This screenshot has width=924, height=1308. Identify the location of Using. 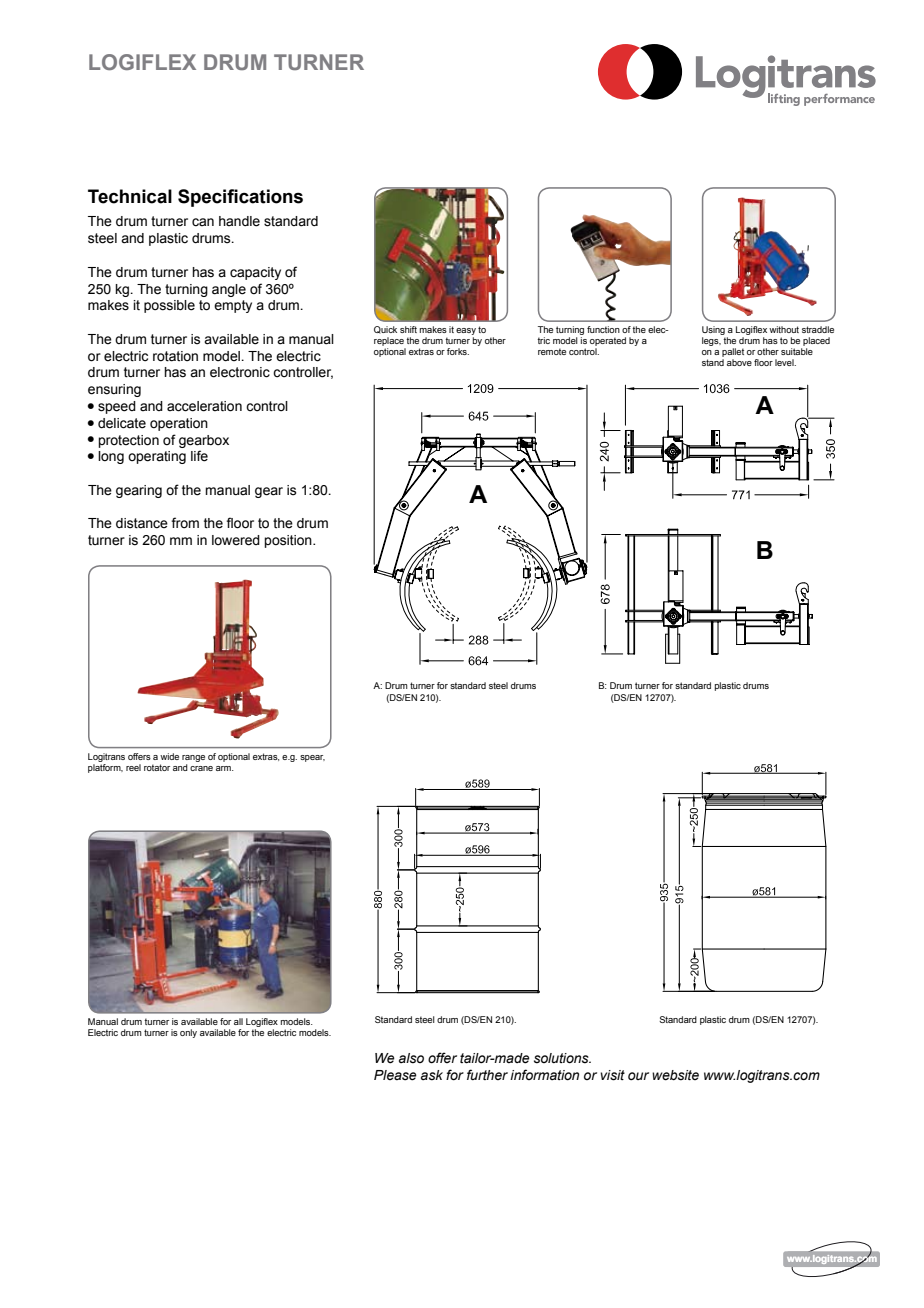
(713, 330).
